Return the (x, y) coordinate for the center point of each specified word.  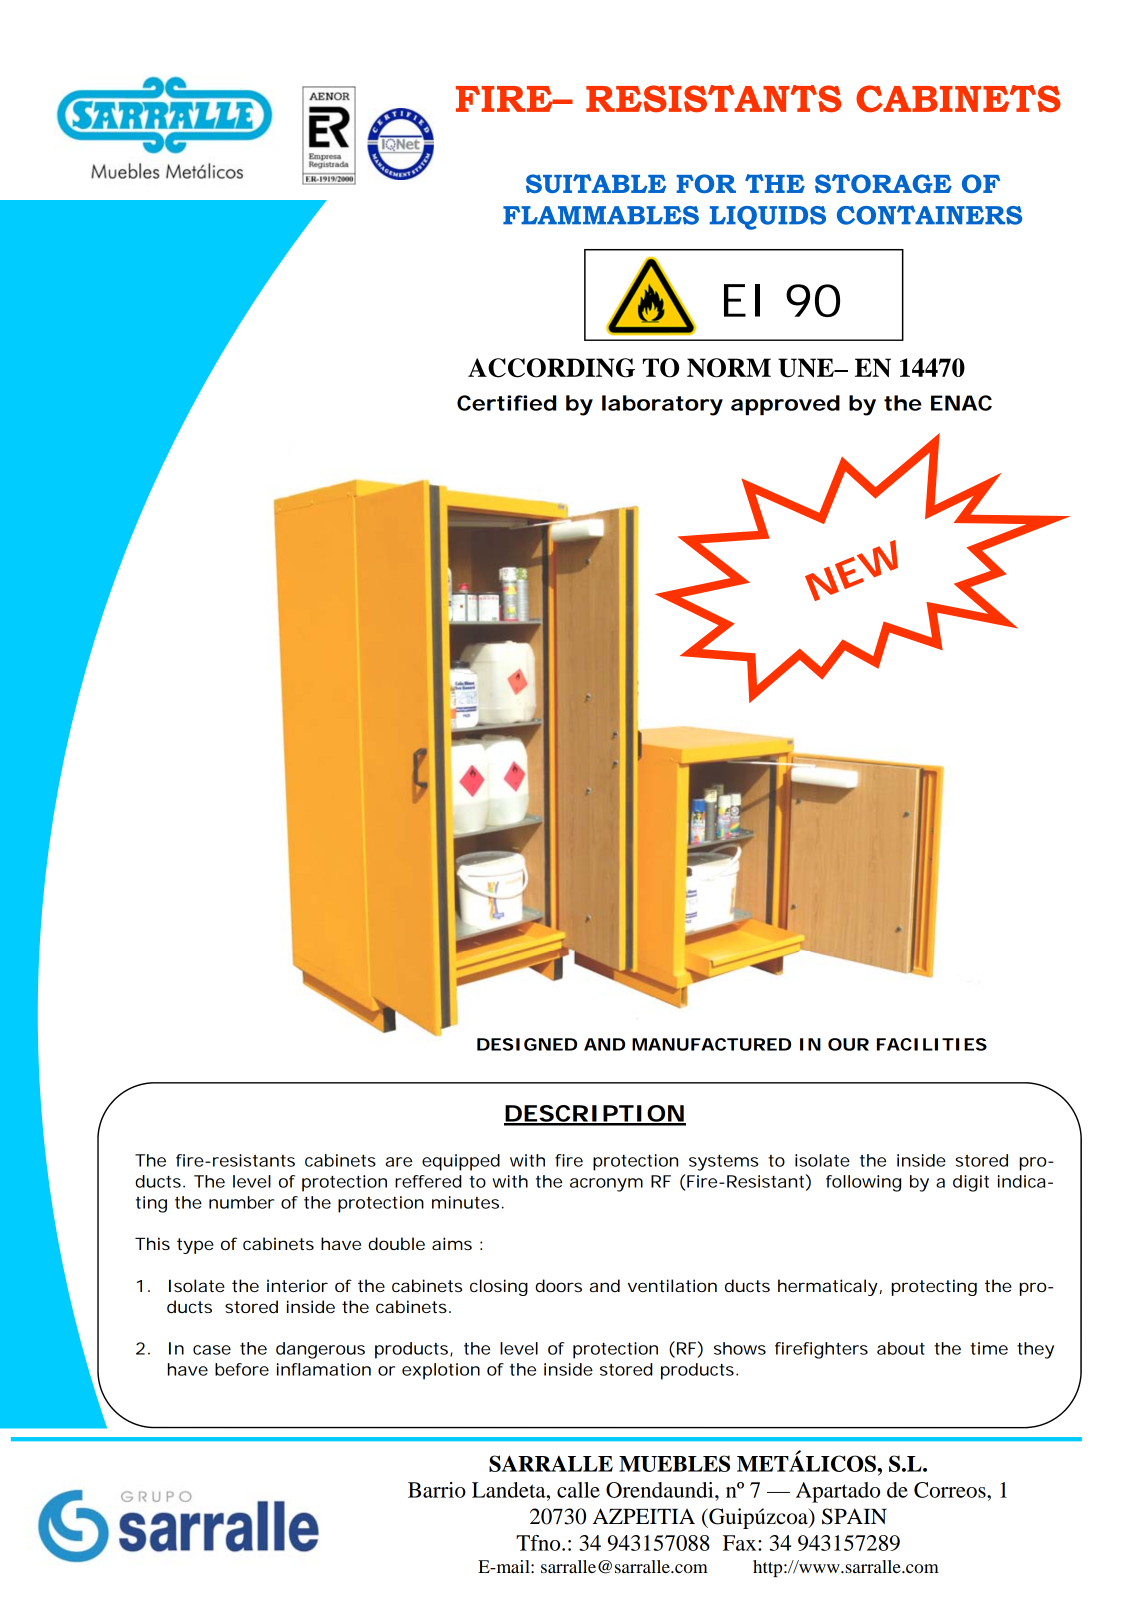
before (242, 1369)
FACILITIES (932, 1044)
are (399, 1162)
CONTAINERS (929, 215)
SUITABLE (596, 183)
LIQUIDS (768, 218)
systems (723, 1163)
